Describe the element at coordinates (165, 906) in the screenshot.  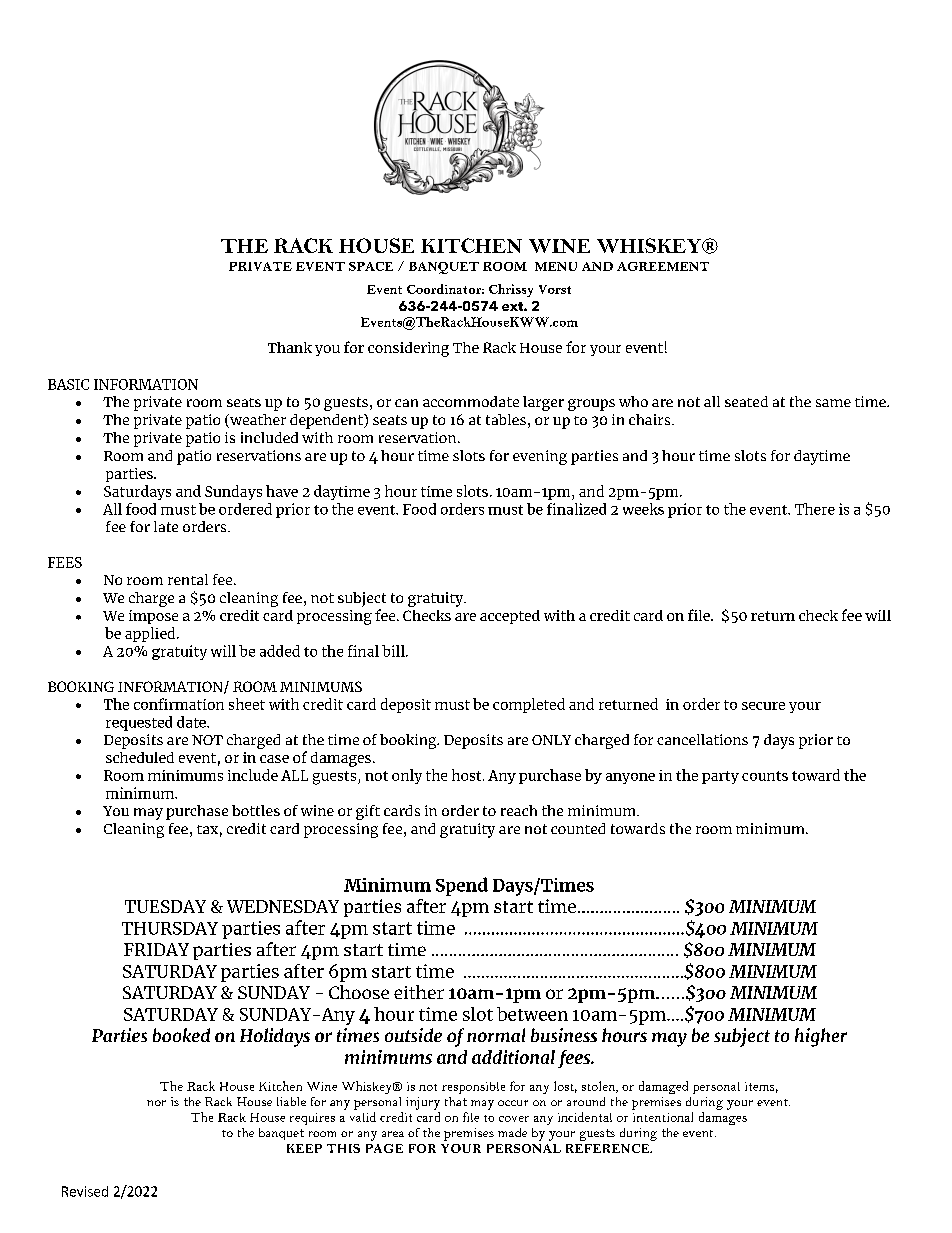
I see `TUESDAY` at that location.
